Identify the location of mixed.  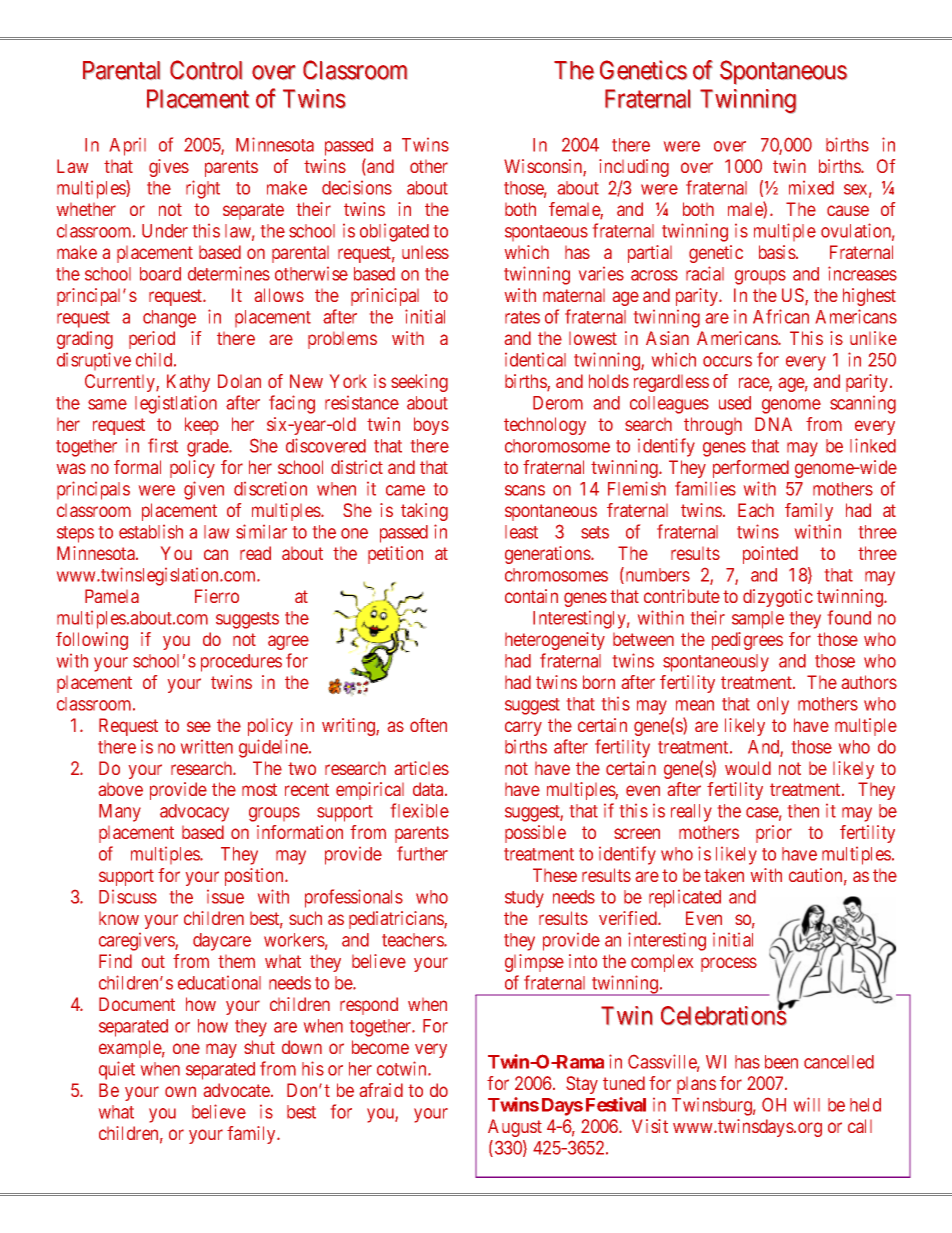
(811, 188).
